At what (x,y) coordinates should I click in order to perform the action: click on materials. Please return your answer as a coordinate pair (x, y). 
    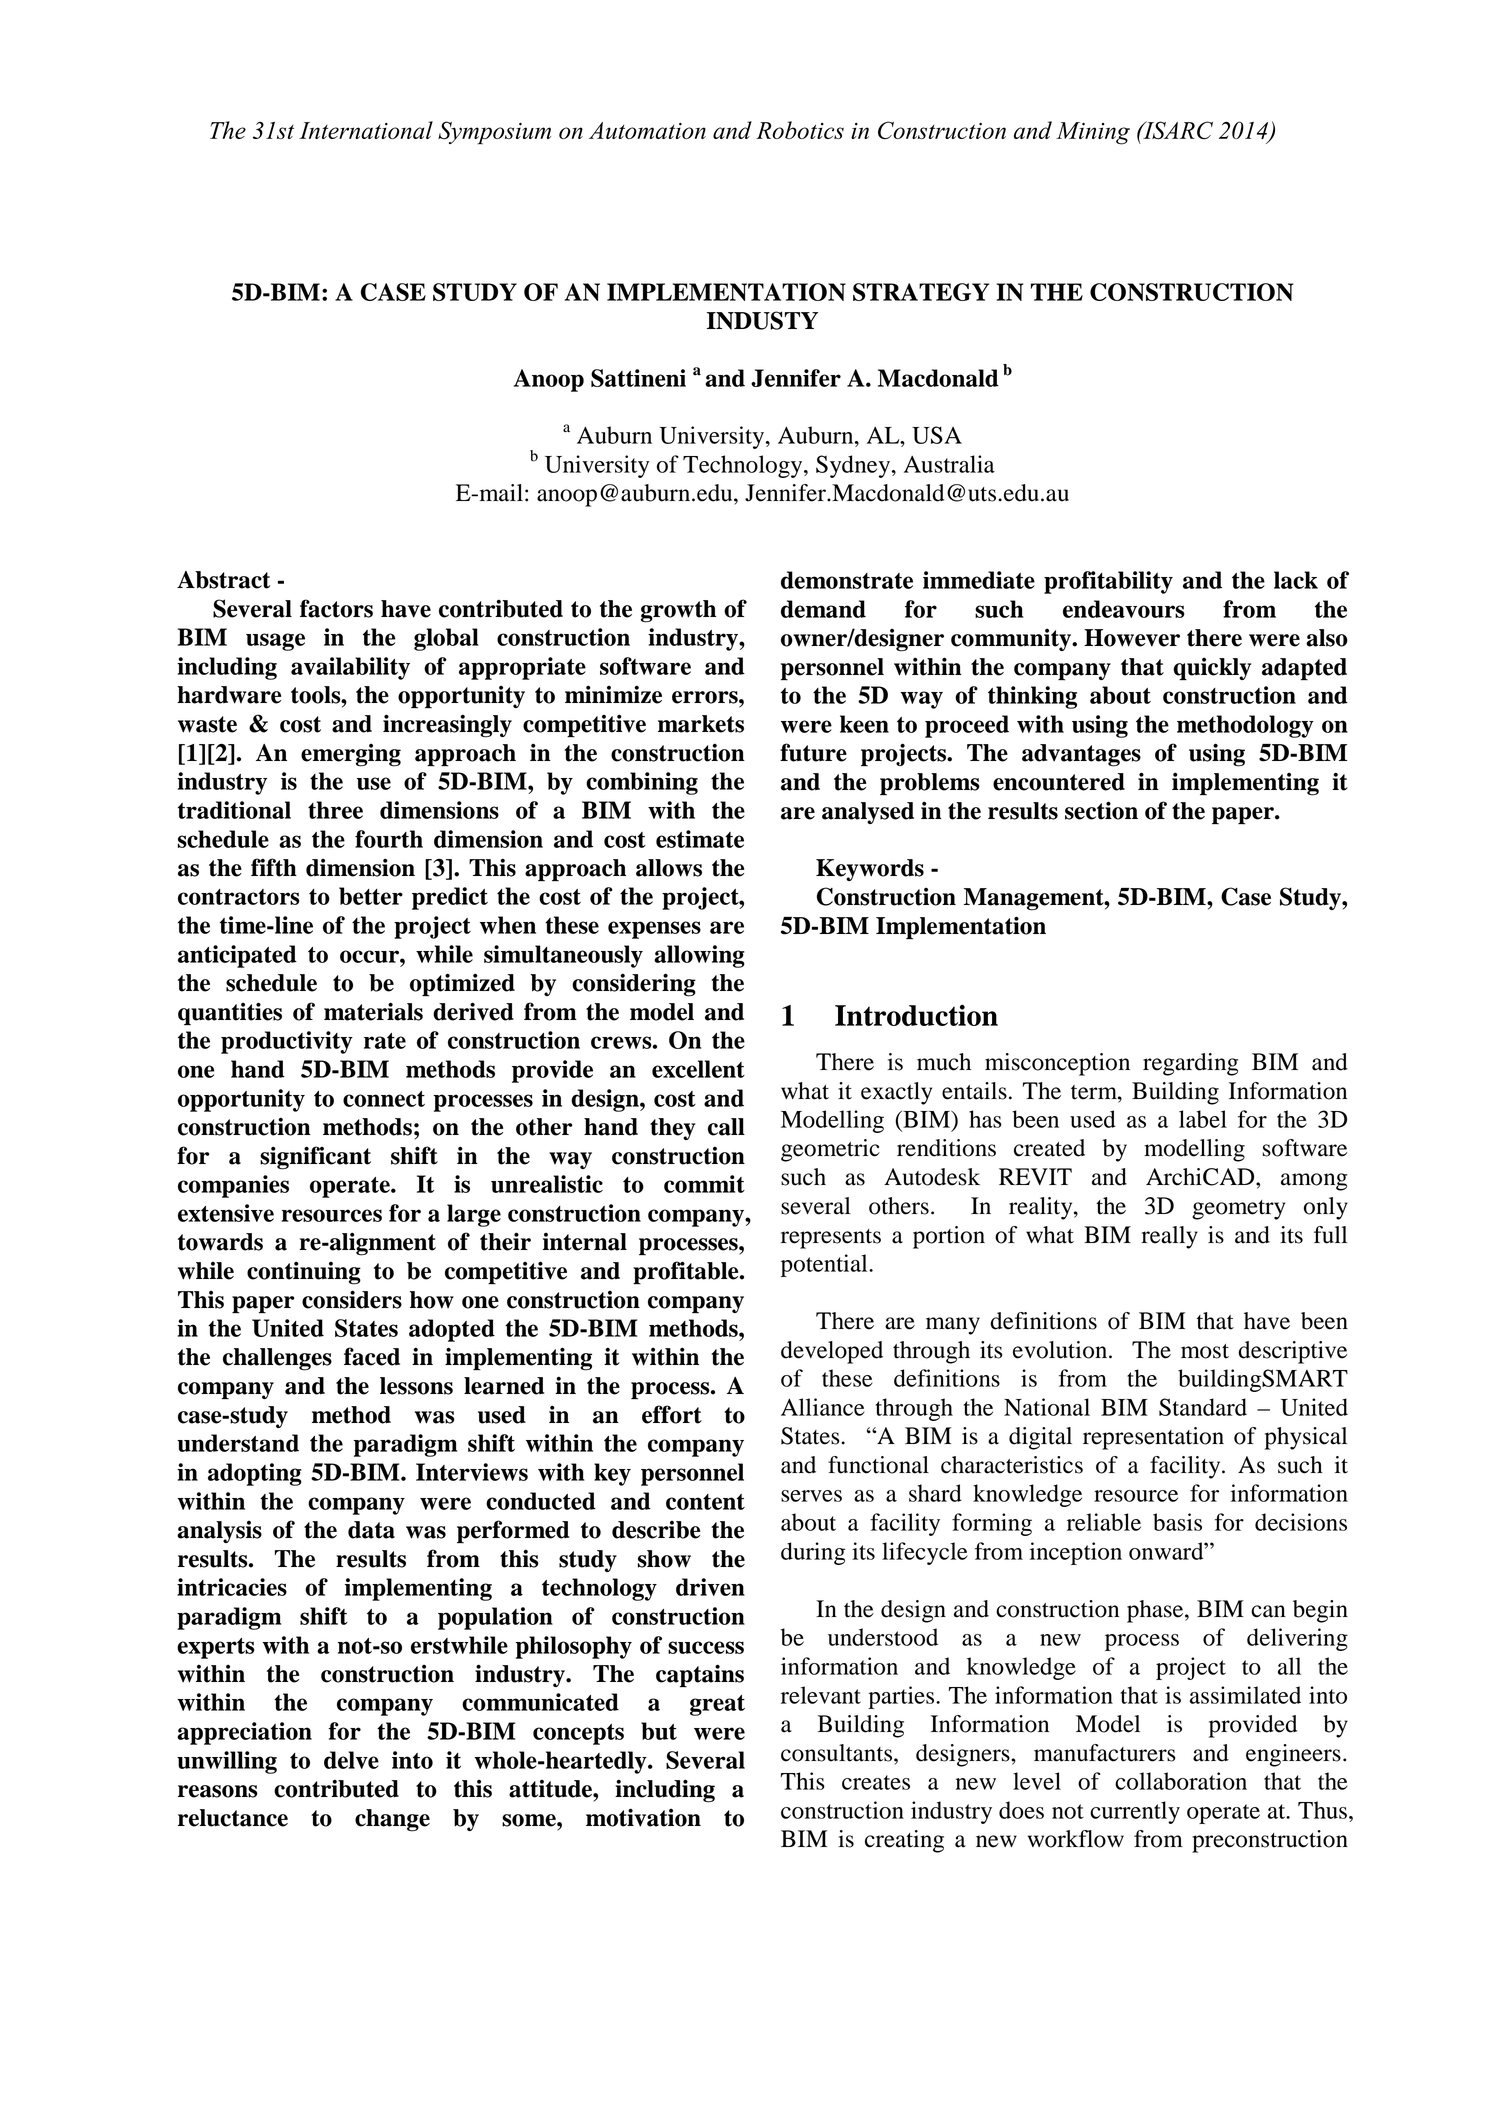
    Looking at the image, I should click on (373, 1011).
